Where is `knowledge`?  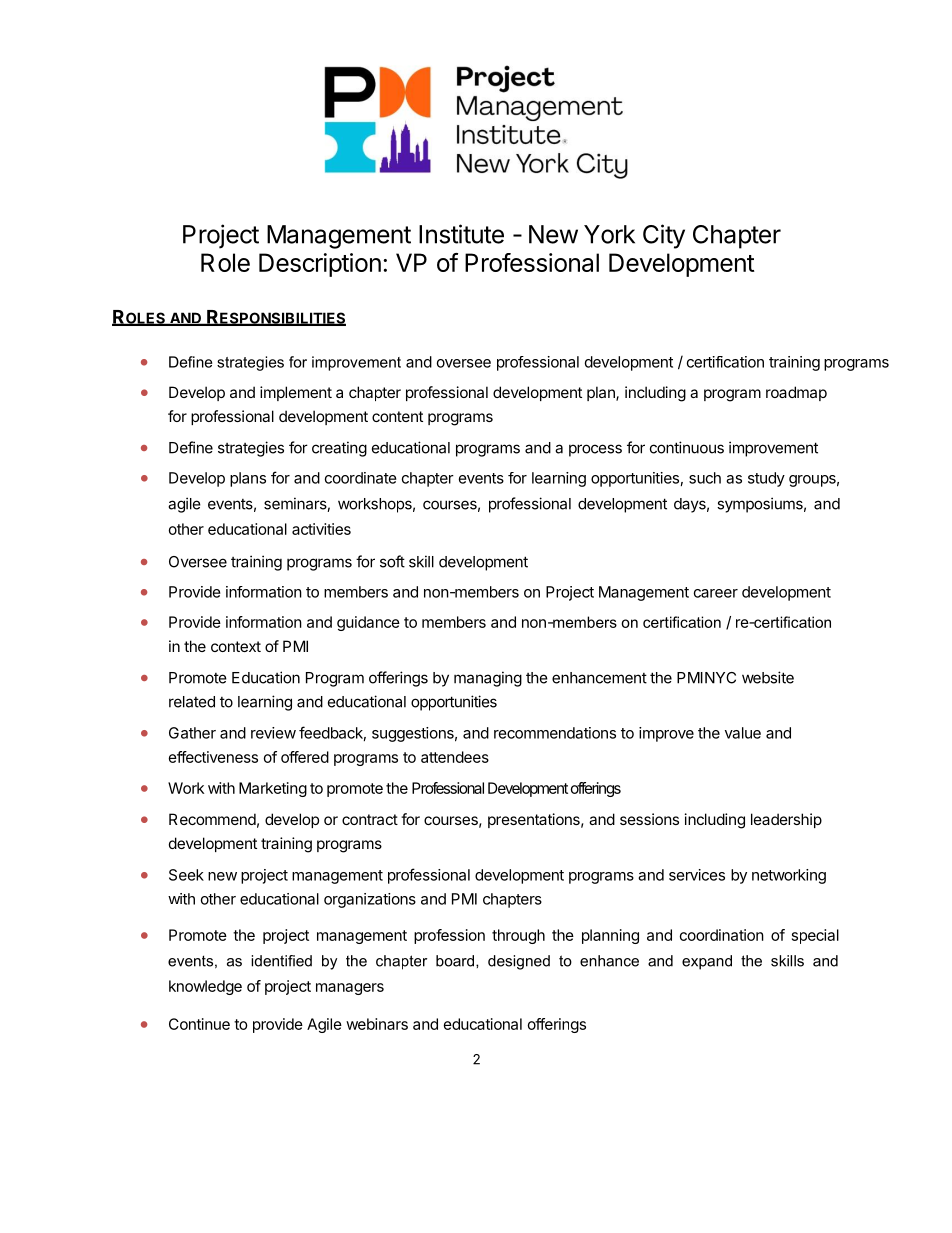
knowledge is located at coordinates (205, 987).
